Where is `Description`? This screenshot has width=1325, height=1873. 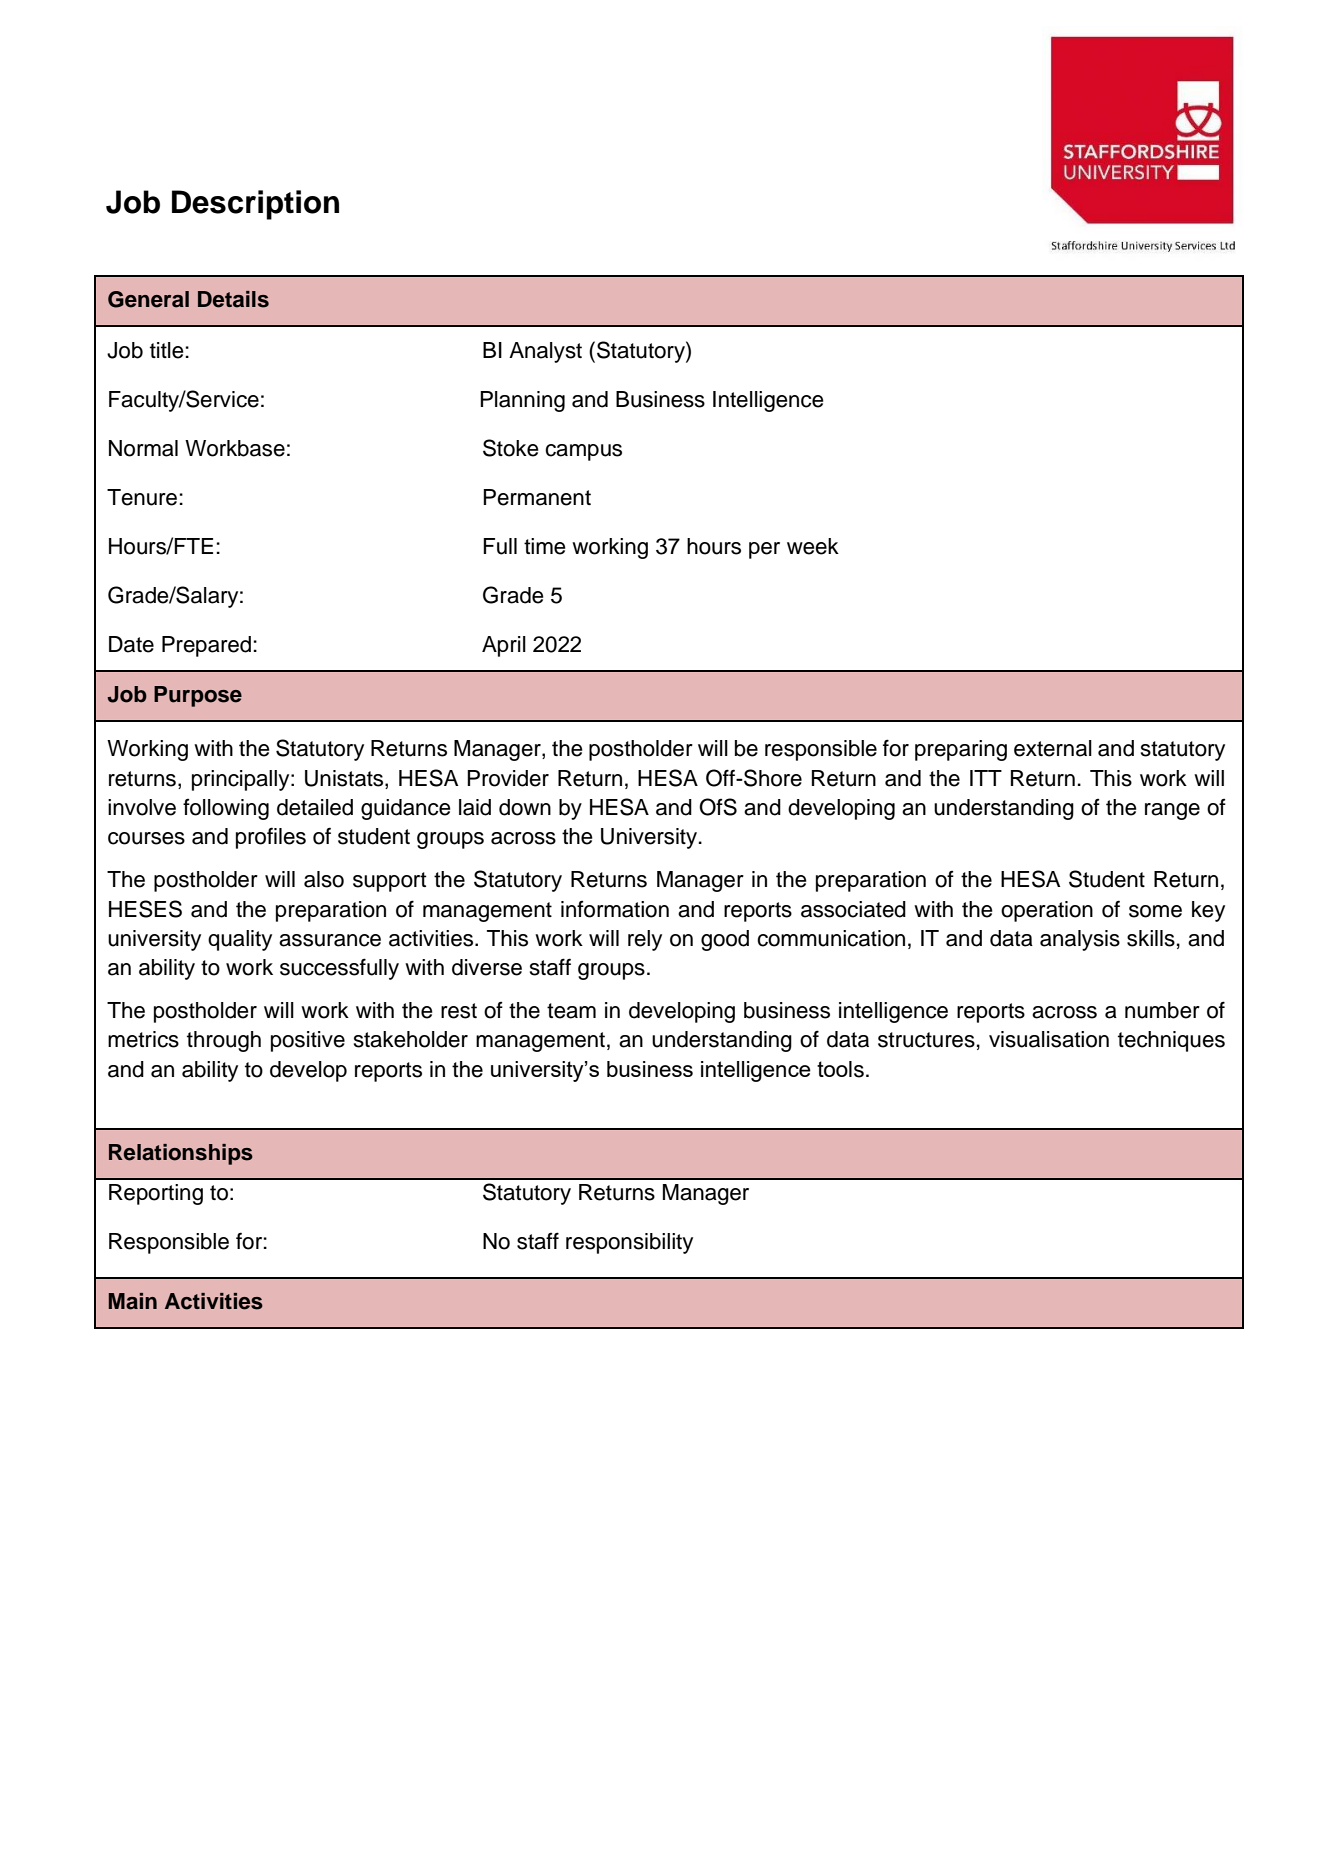 Description is located at coordinates (255, 205).
